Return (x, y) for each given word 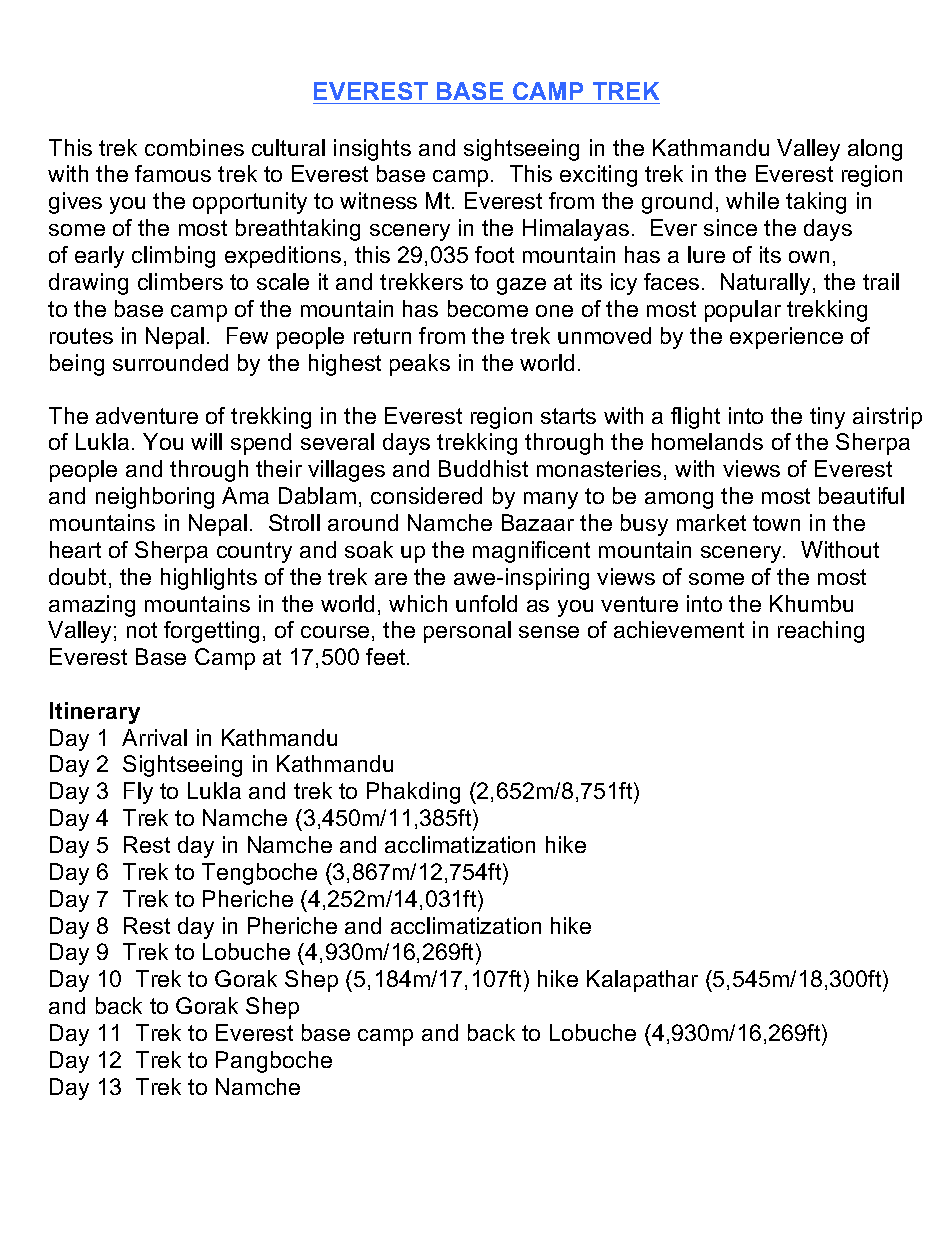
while (752, 200)
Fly (138, 793)
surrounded (170, 362)
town (776, 523)
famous (173, 173)
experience (786, 338)
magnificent (531, 552)
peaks (420, 365)
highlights (209, 579)
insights (372, 150)
